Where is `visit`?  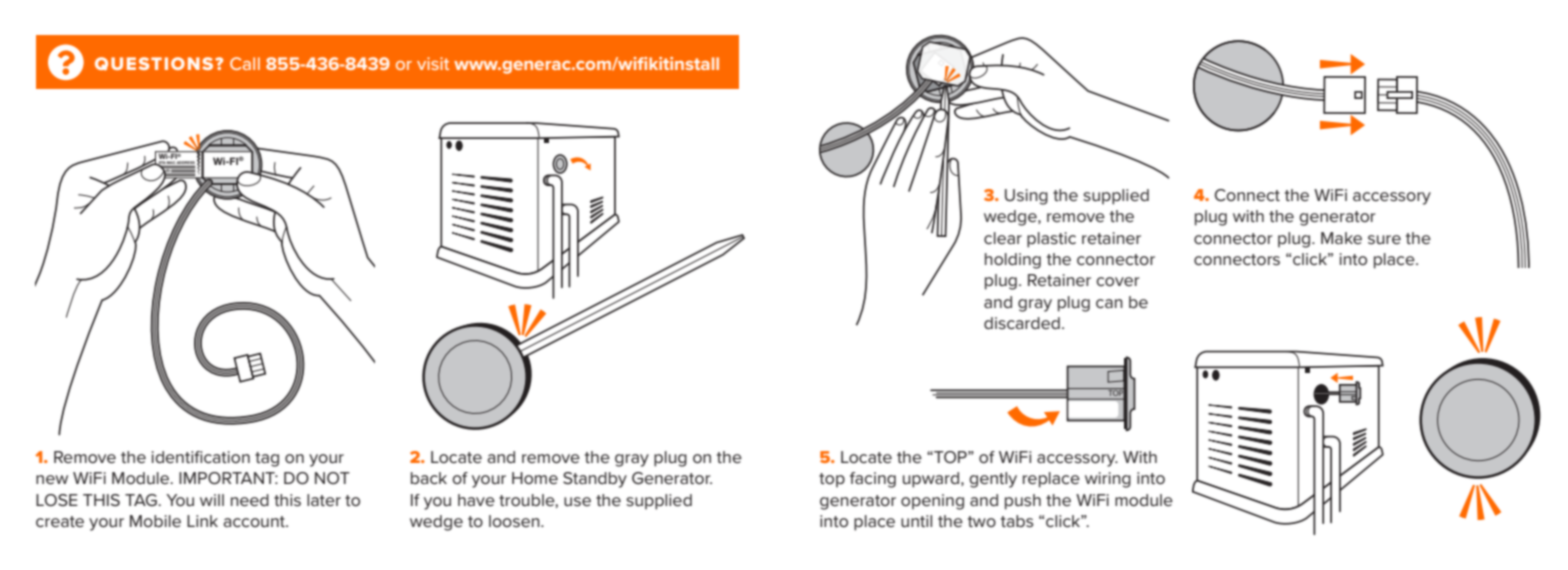
visit is located at coordinates (433, 63).
